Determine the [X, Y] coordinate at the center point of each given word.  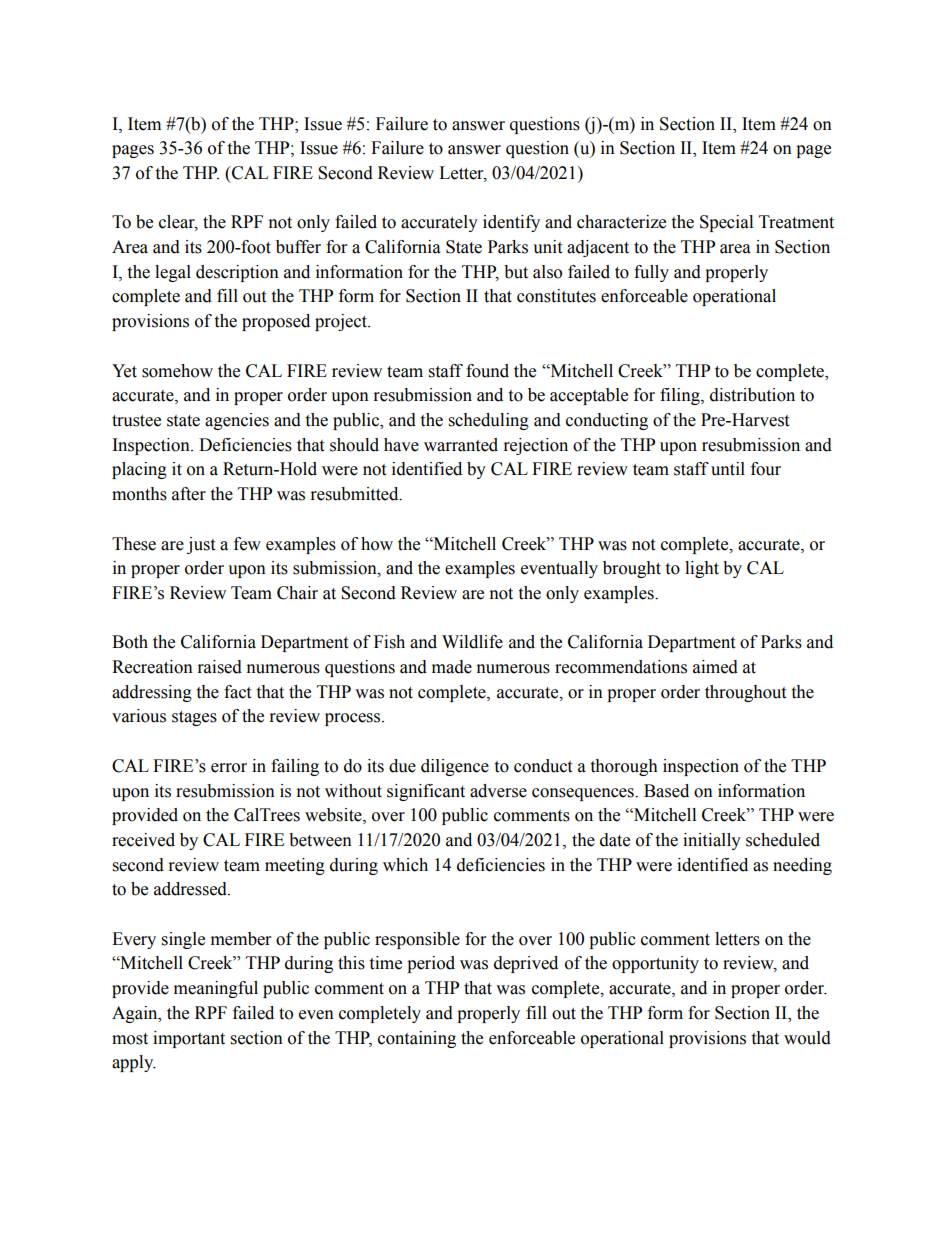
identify [511, 223]
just [201, 545]
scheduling [489, 421]
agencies [237, 421]
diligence [455, 767]
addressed [191, 889]
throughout [745, 693]
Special [726, 223]
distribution [752, 395]
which [405, 865]
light [702, 569]
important [189, 1039]
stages [194, 718]
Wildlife [472, 642]
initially [712, 841]
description [237, 273]
